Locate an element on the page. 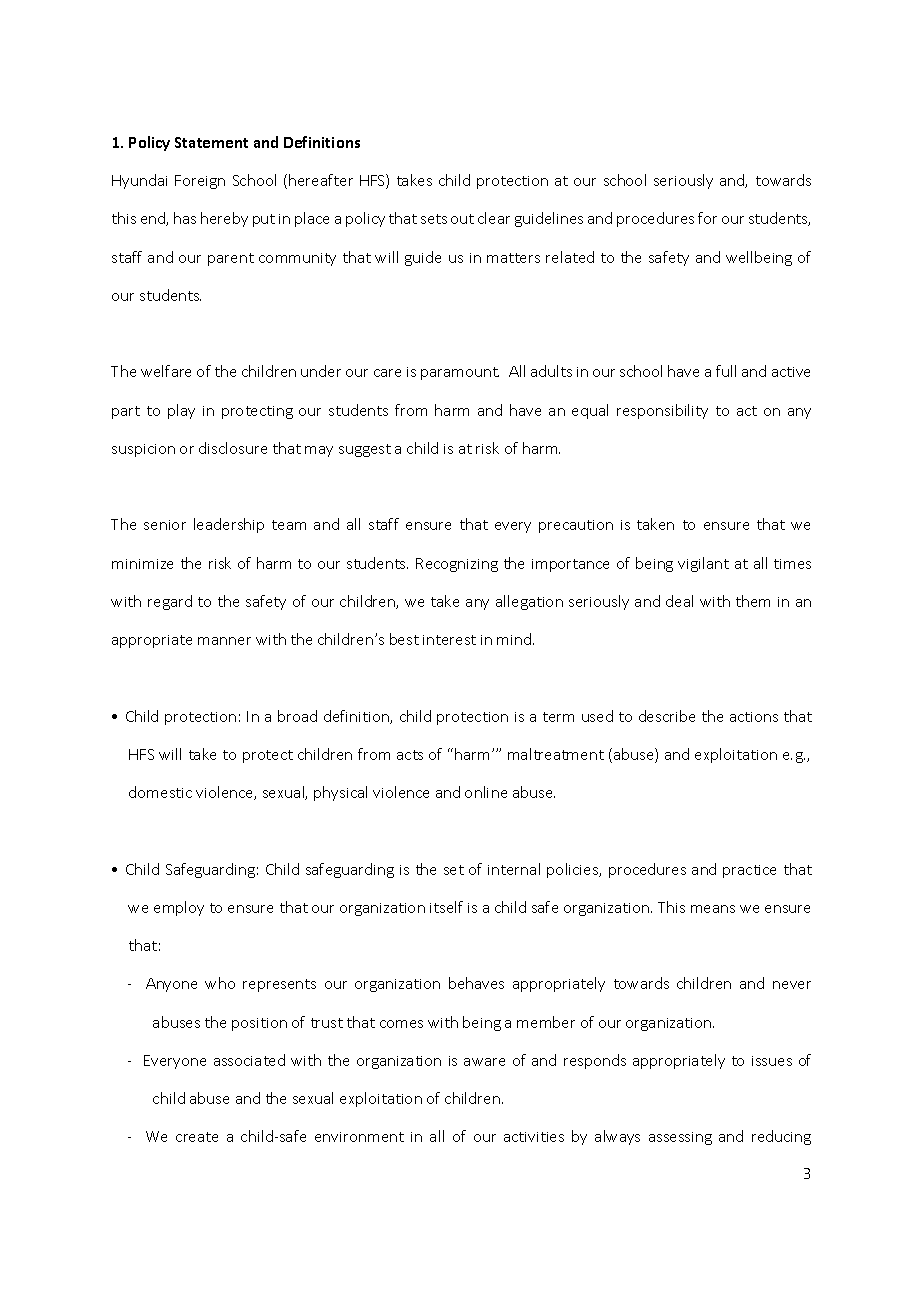 The width and height of the image is (924, 1308). aware is located at coordinates (484, 1062).
